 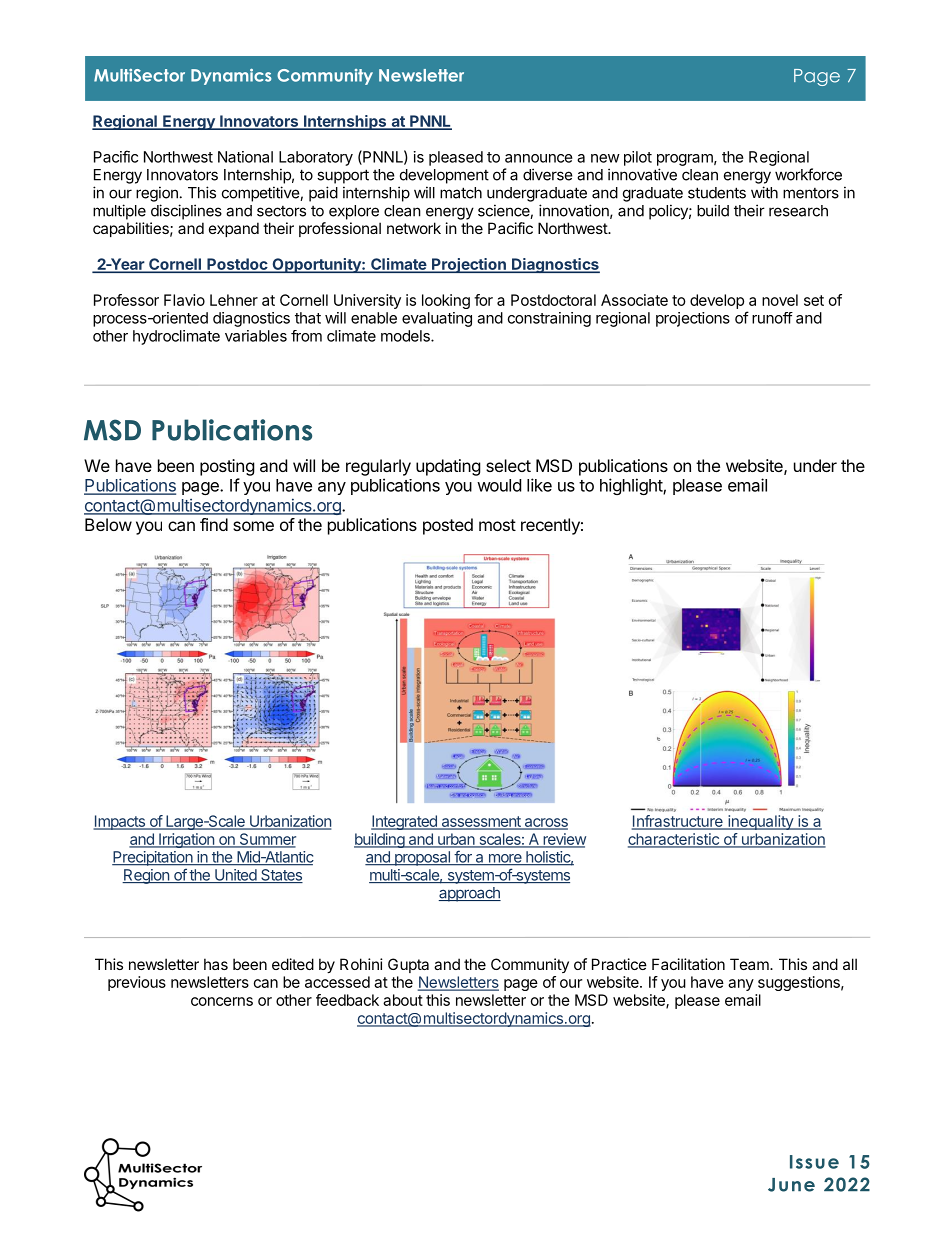 What do you see at coordinates (760, 822) in the screenshot?
I see `inequality` at bounding box center [760, 822].
